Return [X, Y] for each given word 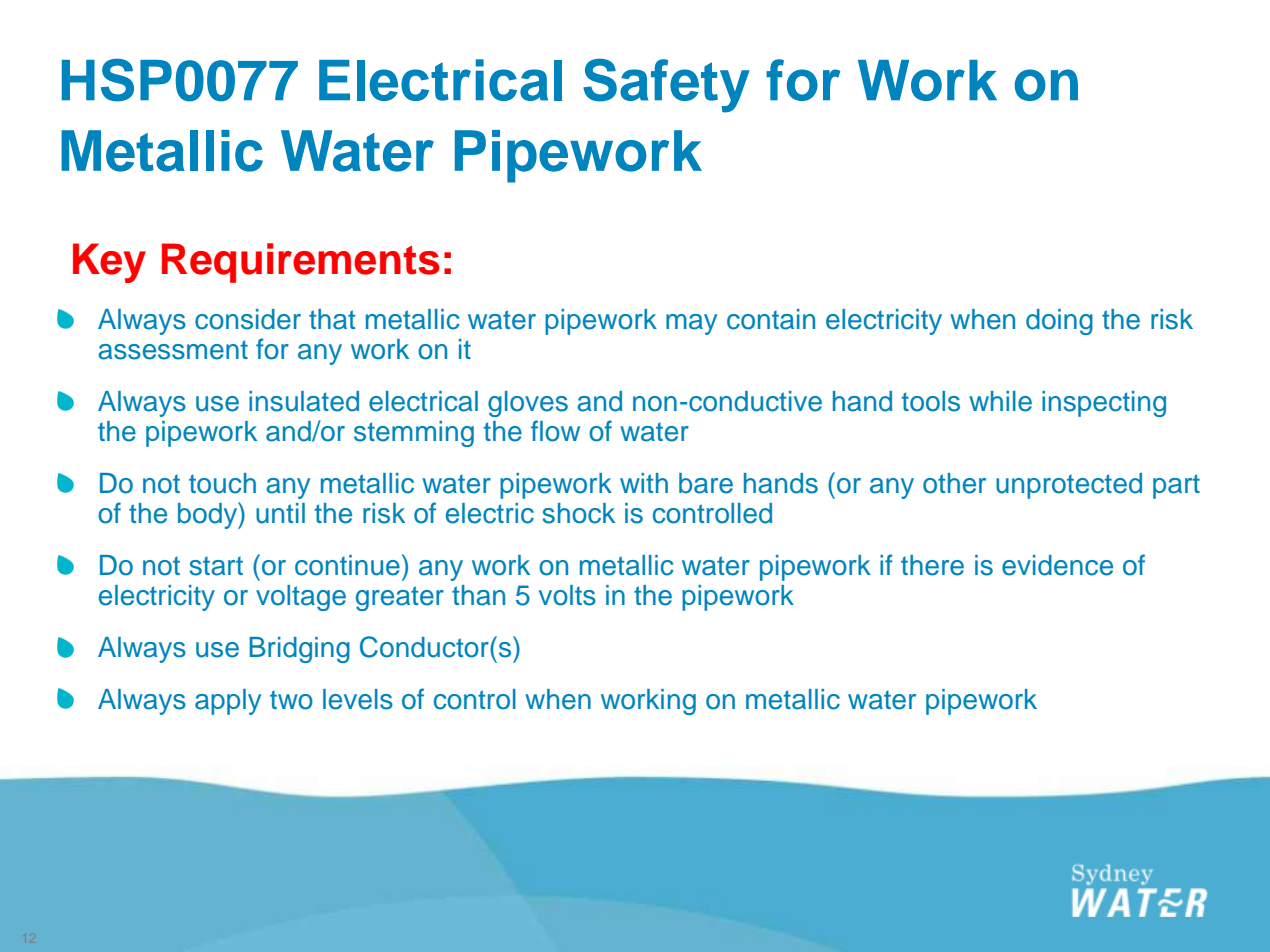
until [280, 513]
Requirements [301, 263]
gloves [528, 404]
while [1000, 401]
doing [1059, 322]
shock [579, 513]
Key [109, 263]
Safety [666, 86]
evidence [1057, 565]
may [691, 324]
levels [358, 699]
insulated [304, 401]
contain [771, 319]
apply [228, 702]
